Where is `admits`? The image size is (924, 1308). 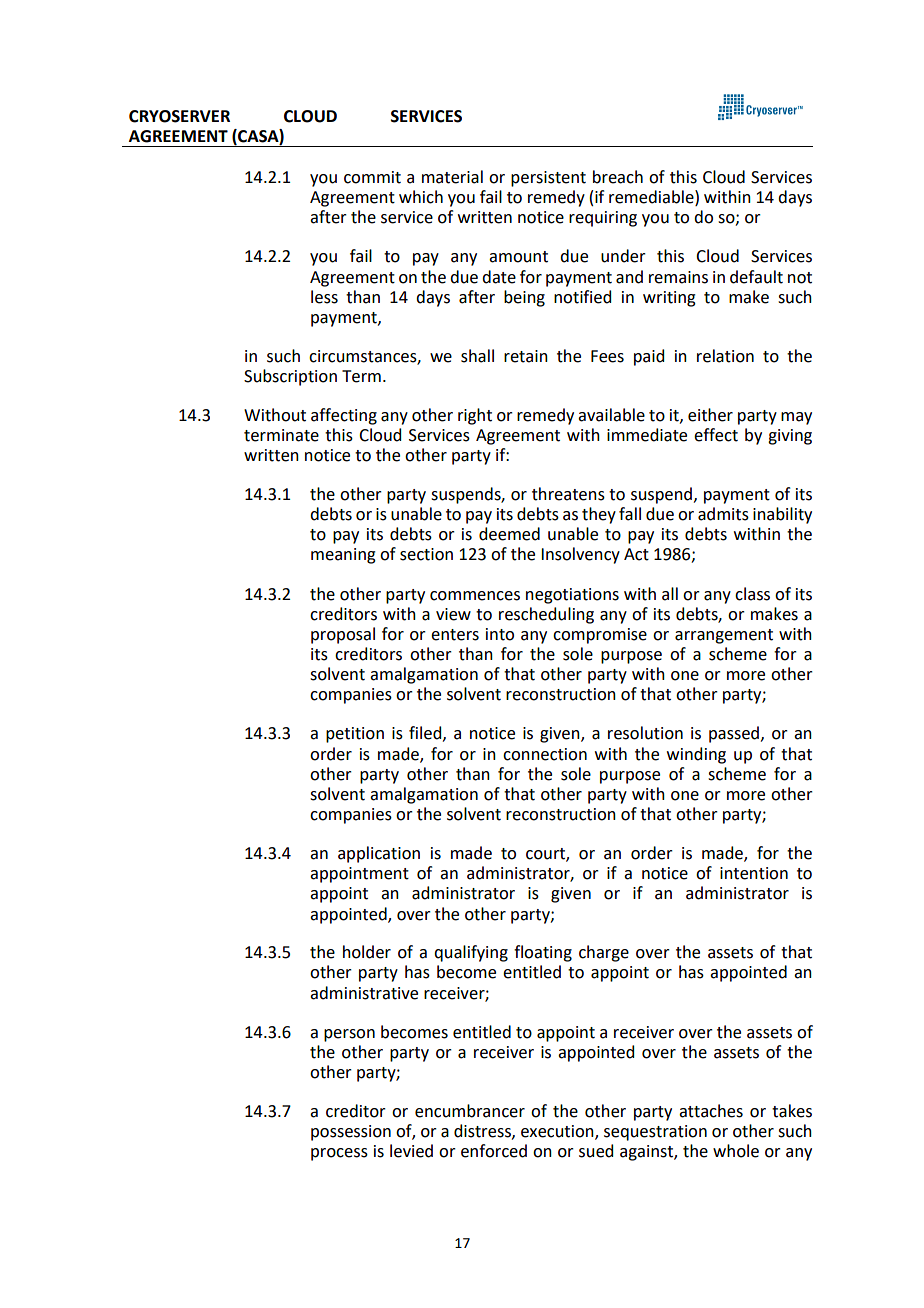
admits is located at coordinates (723, 514).
